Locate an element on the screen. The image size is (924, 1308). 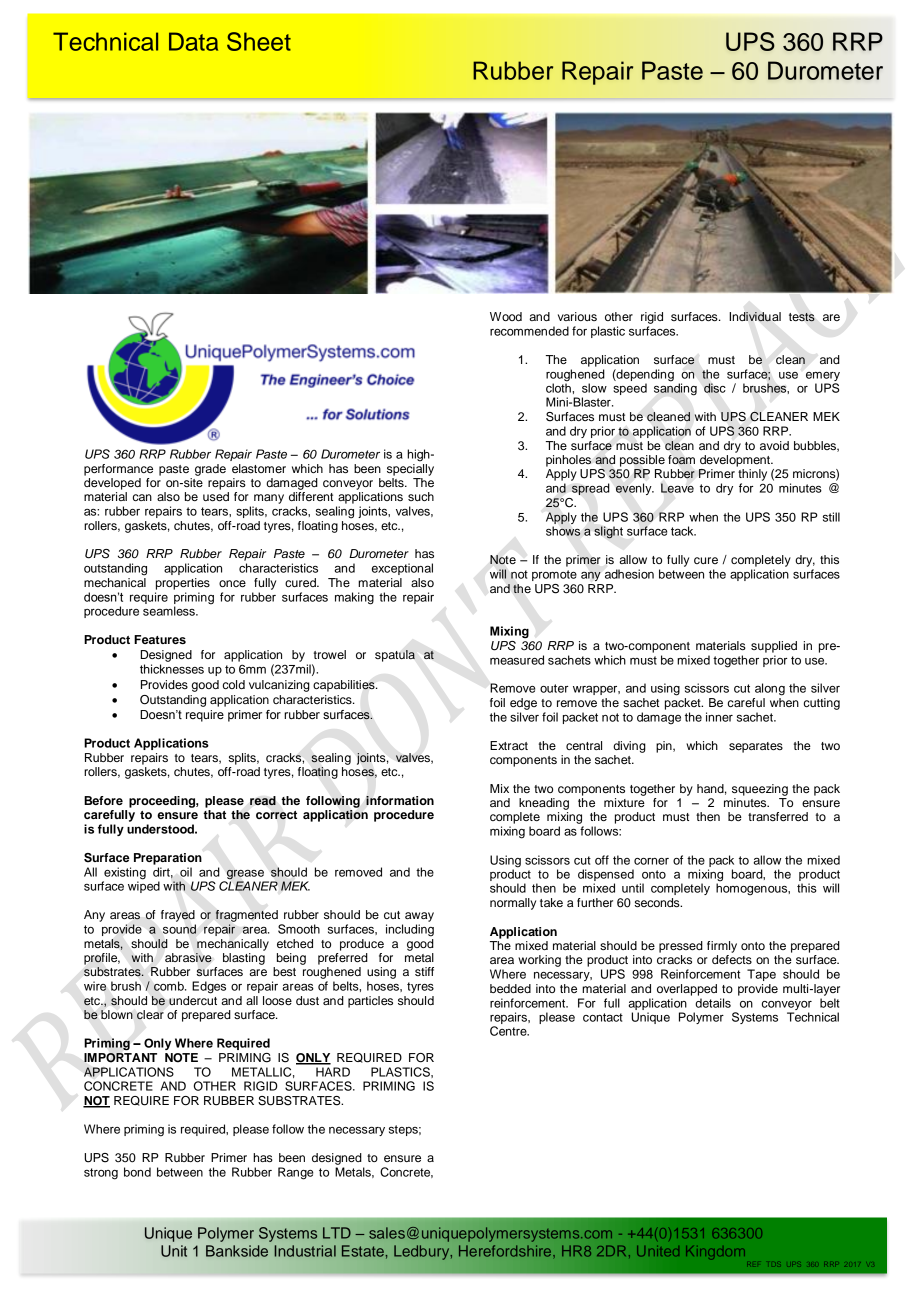
Sheet is located at coordinates (259, 41).
